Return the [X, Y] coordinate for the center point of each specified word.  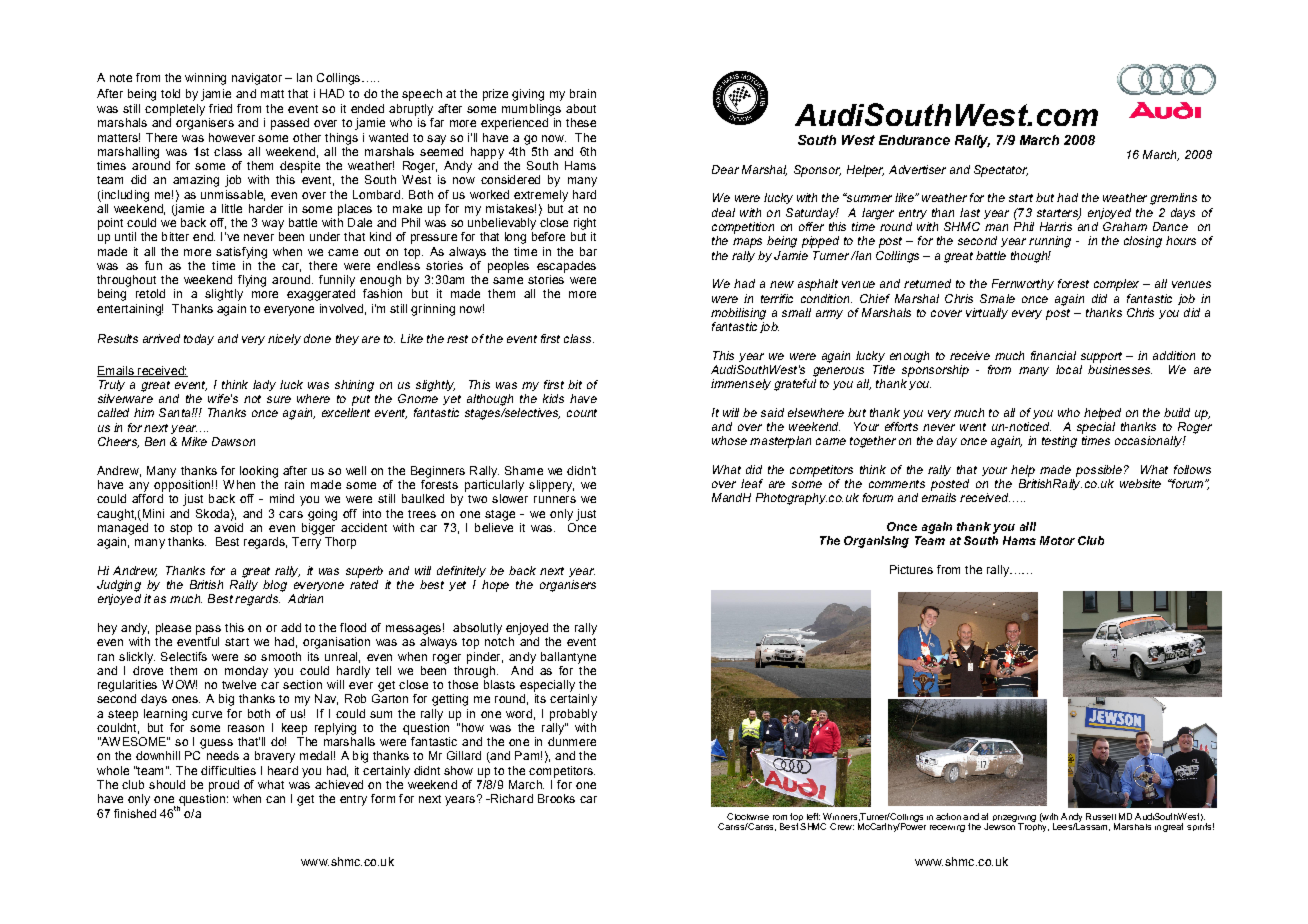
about [581, 108]
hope [495, 586]
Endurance [914, 140]
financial [1053, 355]
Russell [1101, 816]
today [199, 339]
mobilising [738, 314]
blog [275, 586]
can [275, 799]
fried [220, 108]
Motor [1057, 540]
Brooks [556, 798]
